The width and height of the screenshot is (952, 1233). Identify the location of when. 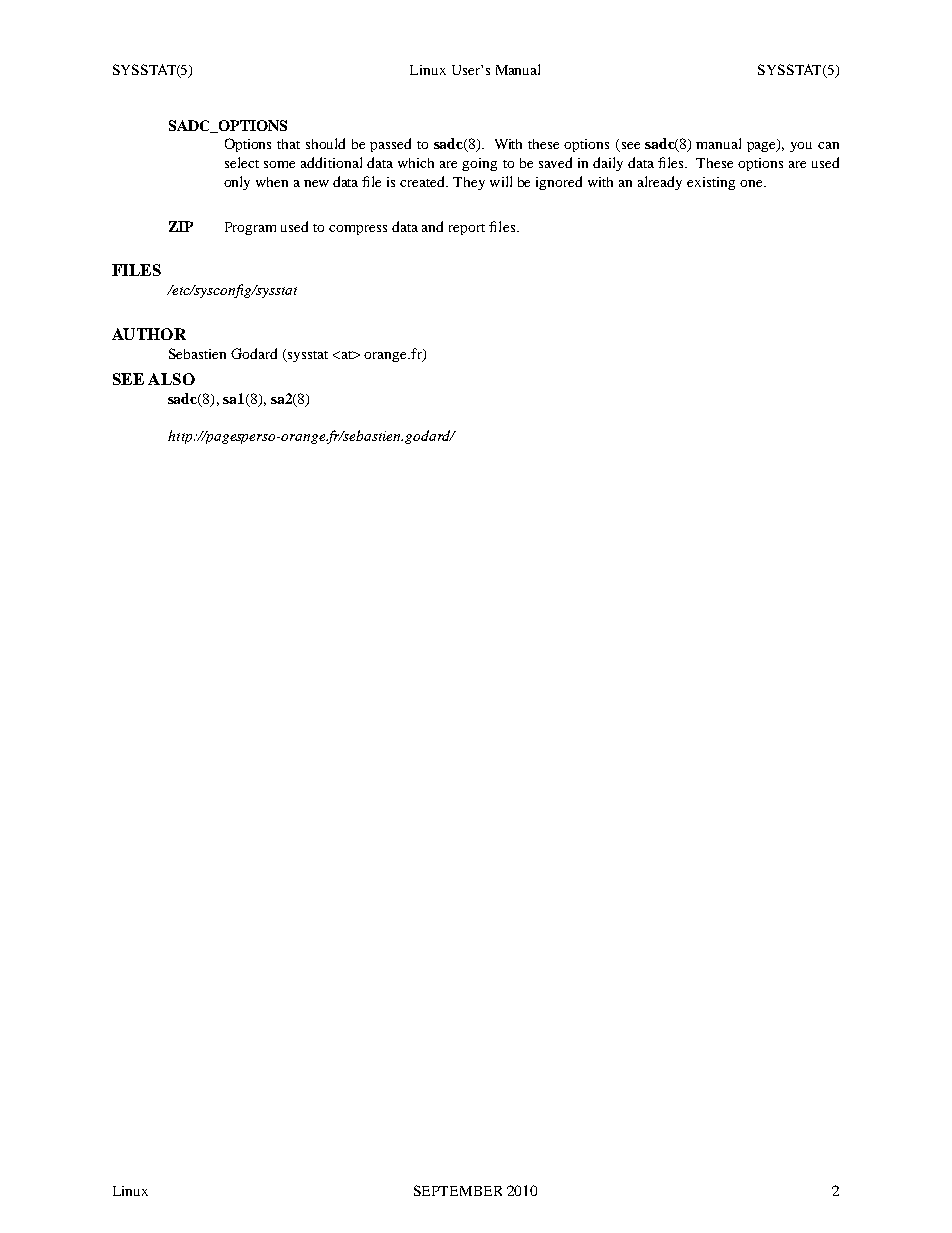
(272, 182).
